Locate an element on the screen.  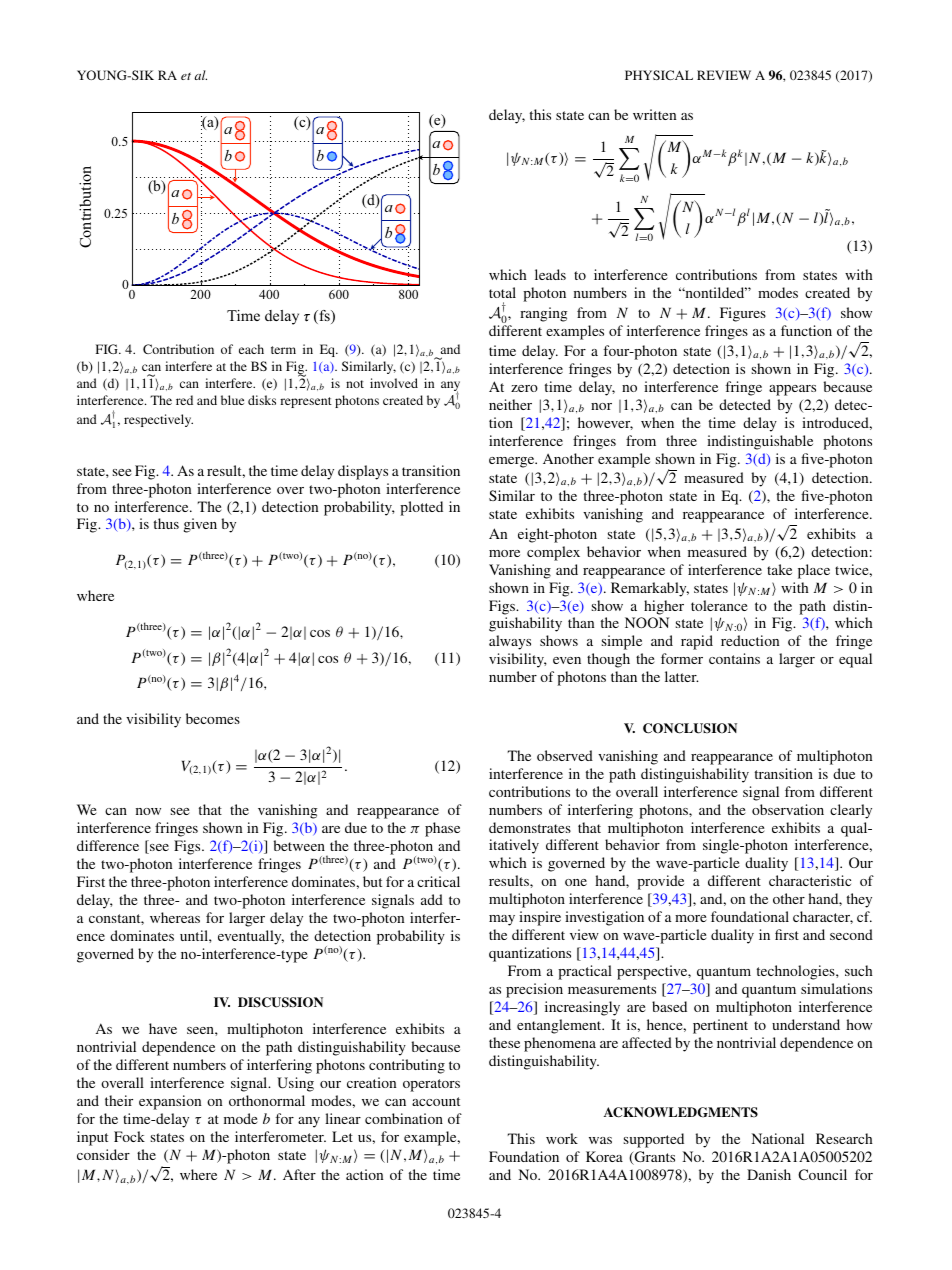
given is located at coordinates (200, 525).
